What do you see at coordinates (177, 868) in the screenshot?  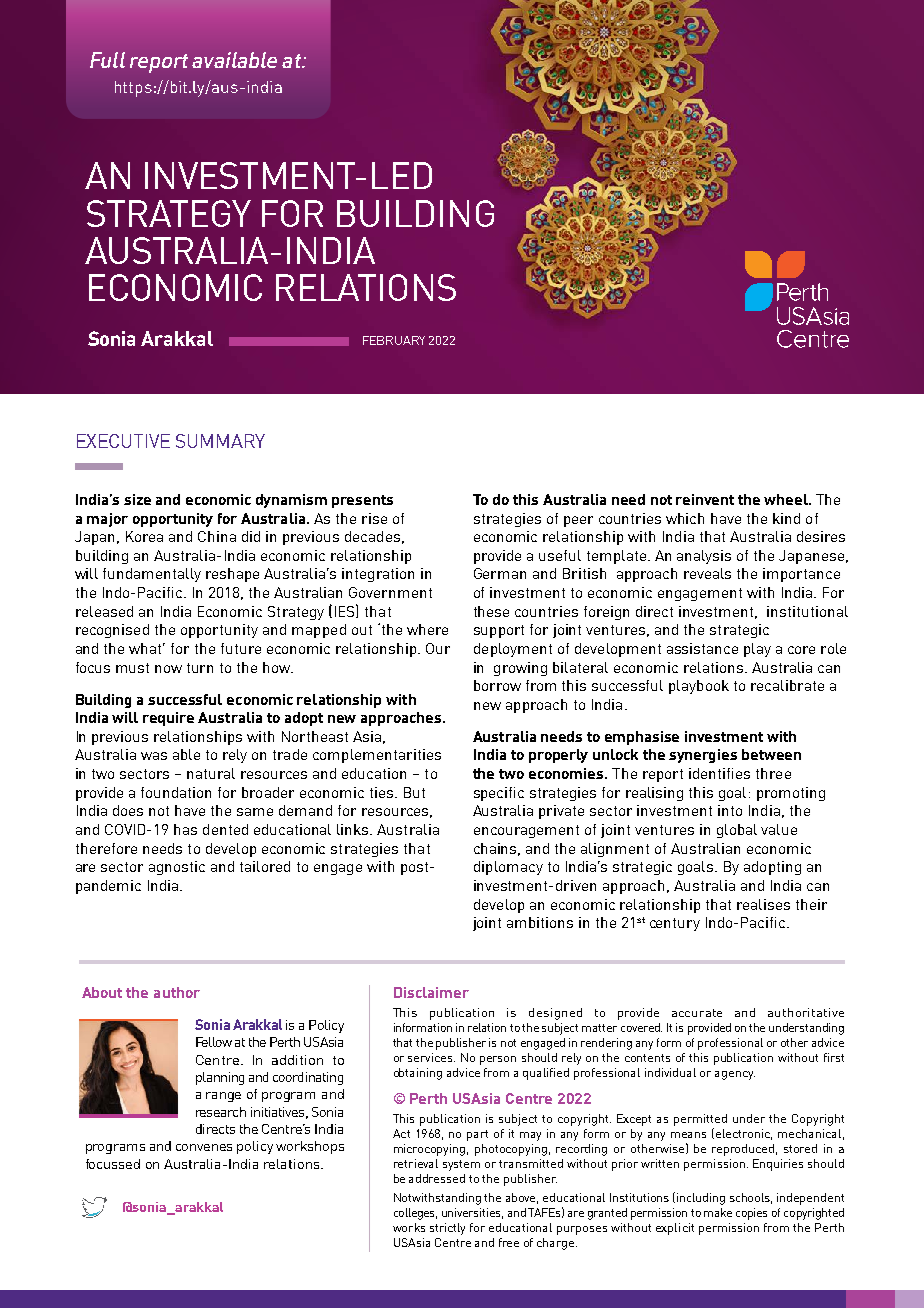 I see `agnostic` at bounding box center [177, 868].
